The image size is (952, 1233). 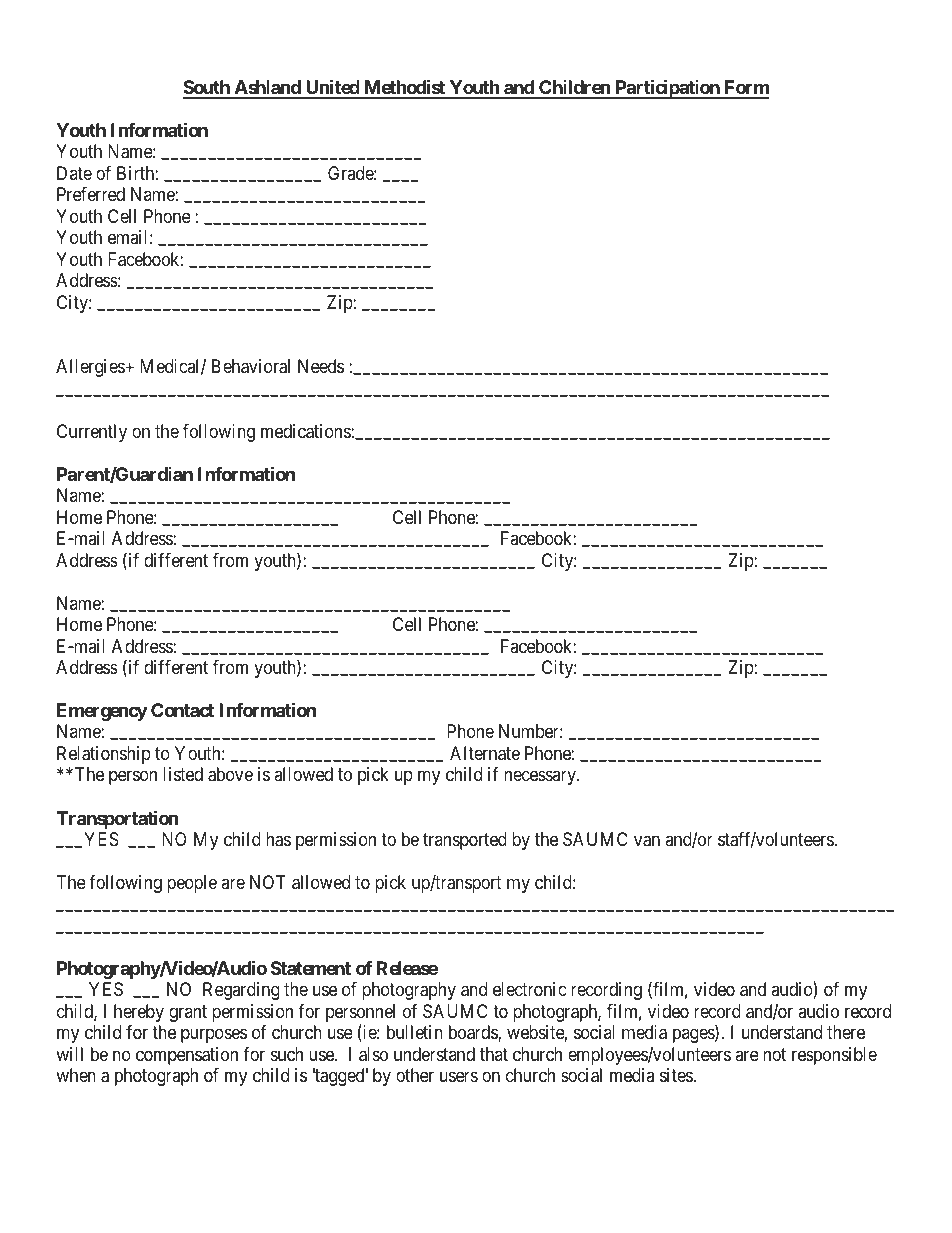 I want to click on United, so click(x=332, y=88).
